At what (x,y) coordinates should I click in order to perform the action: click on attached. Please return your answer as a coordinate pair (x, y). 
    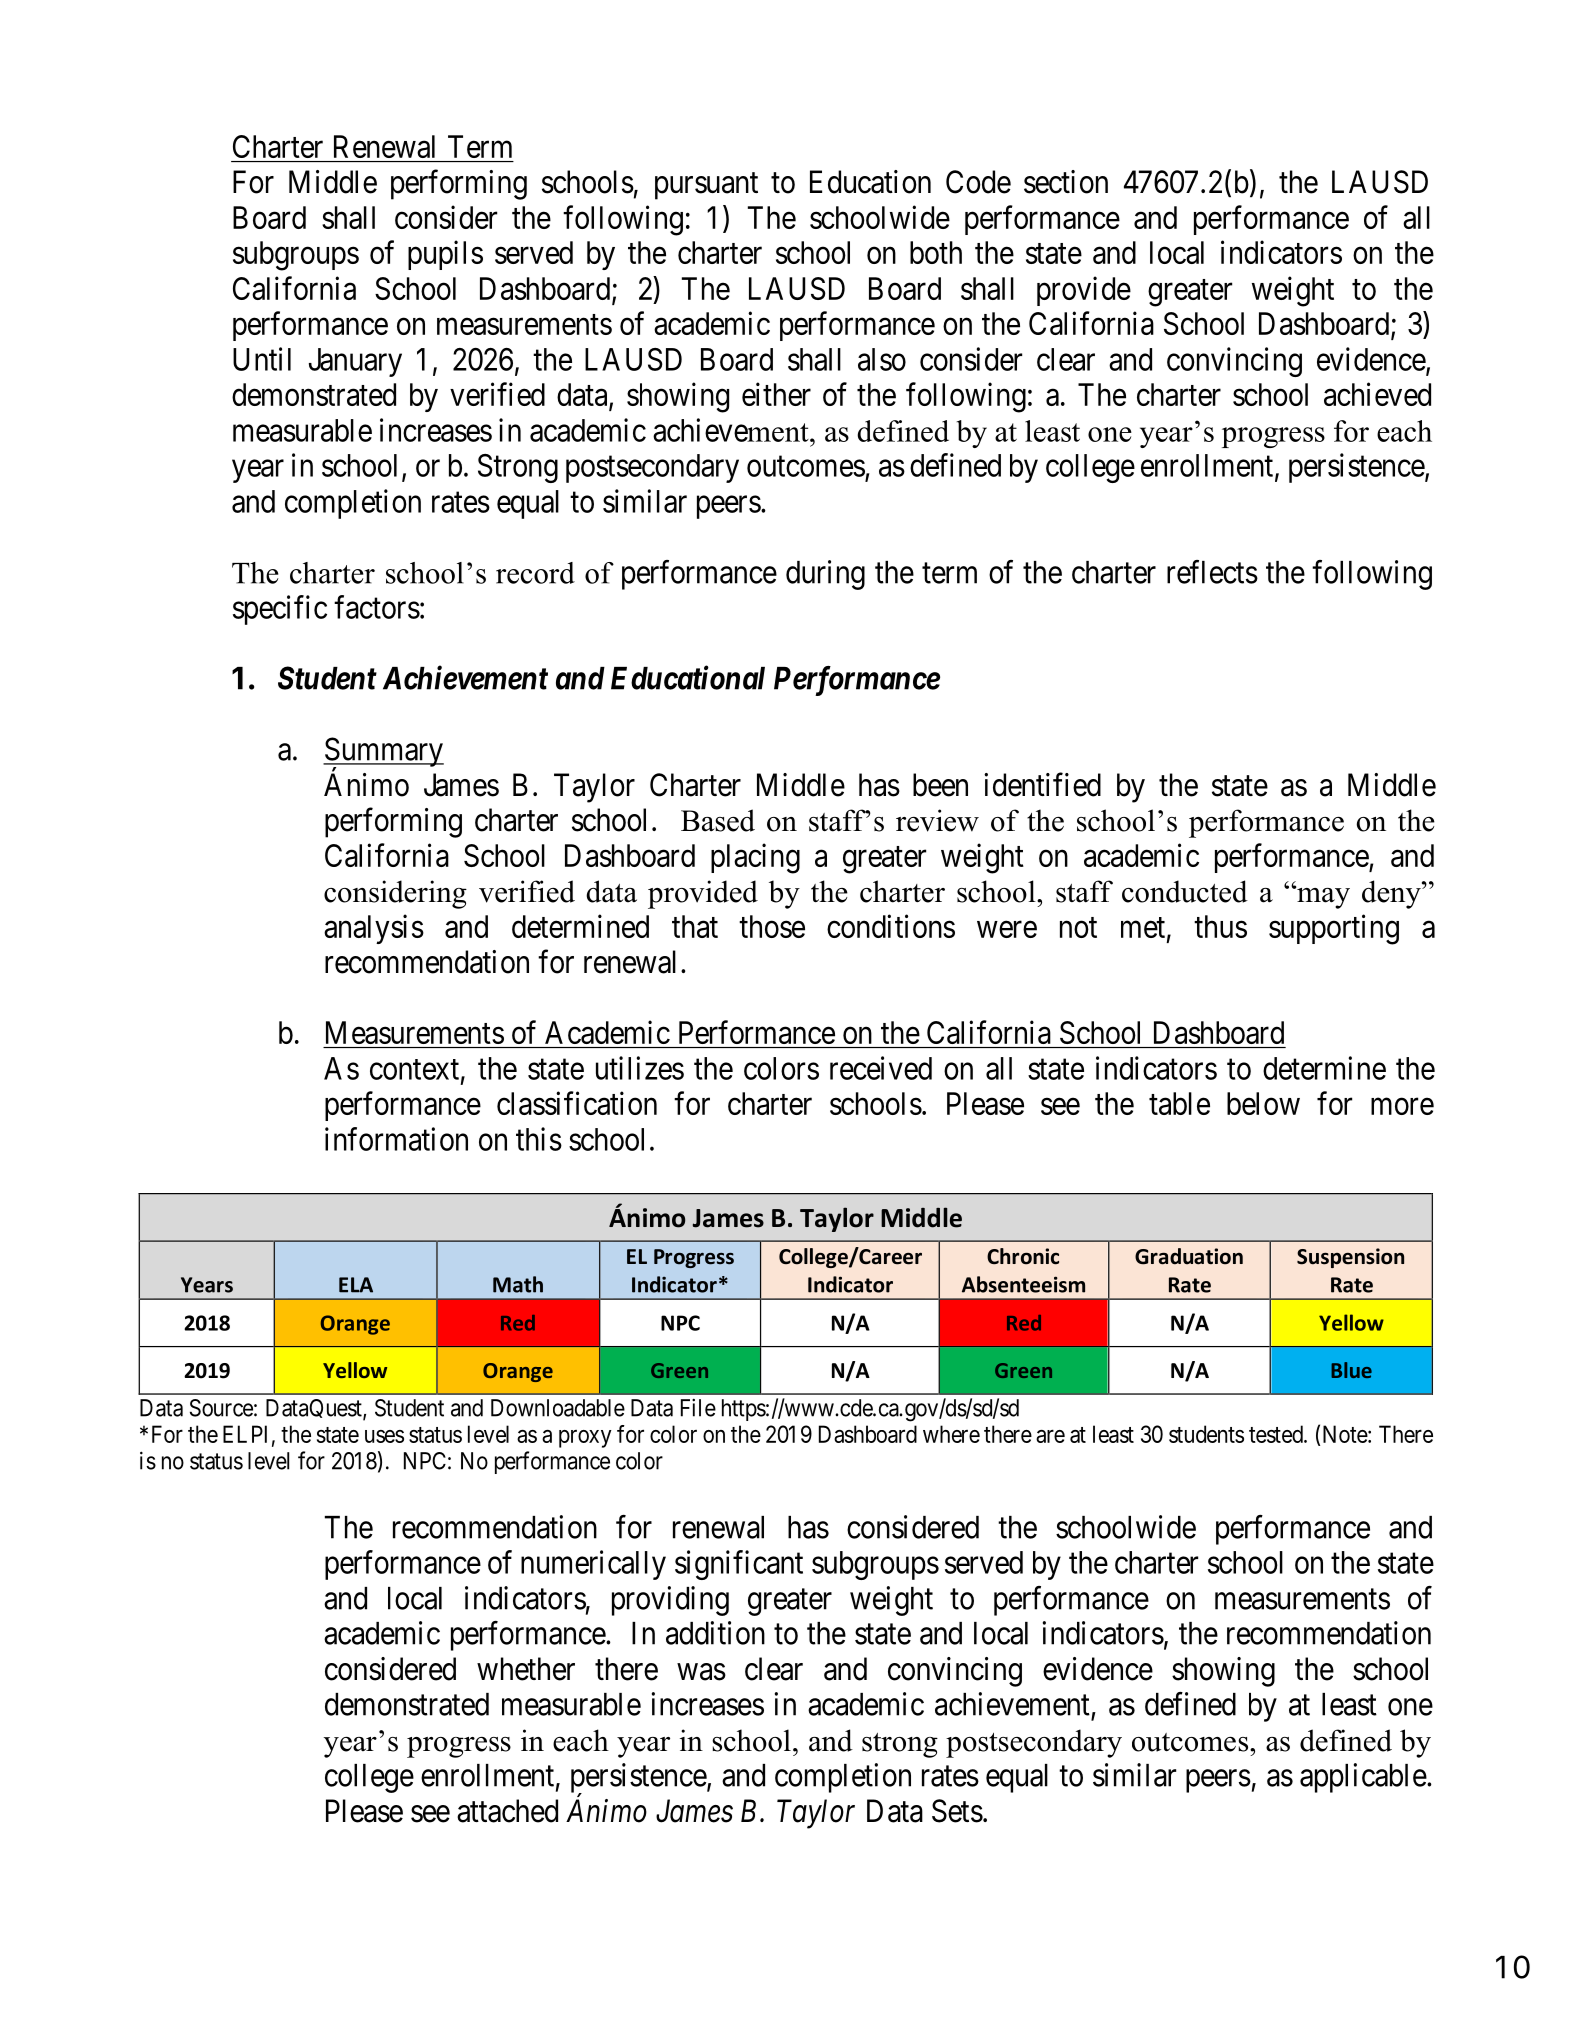
    Looking at the image, I should click on (507, 1811).
